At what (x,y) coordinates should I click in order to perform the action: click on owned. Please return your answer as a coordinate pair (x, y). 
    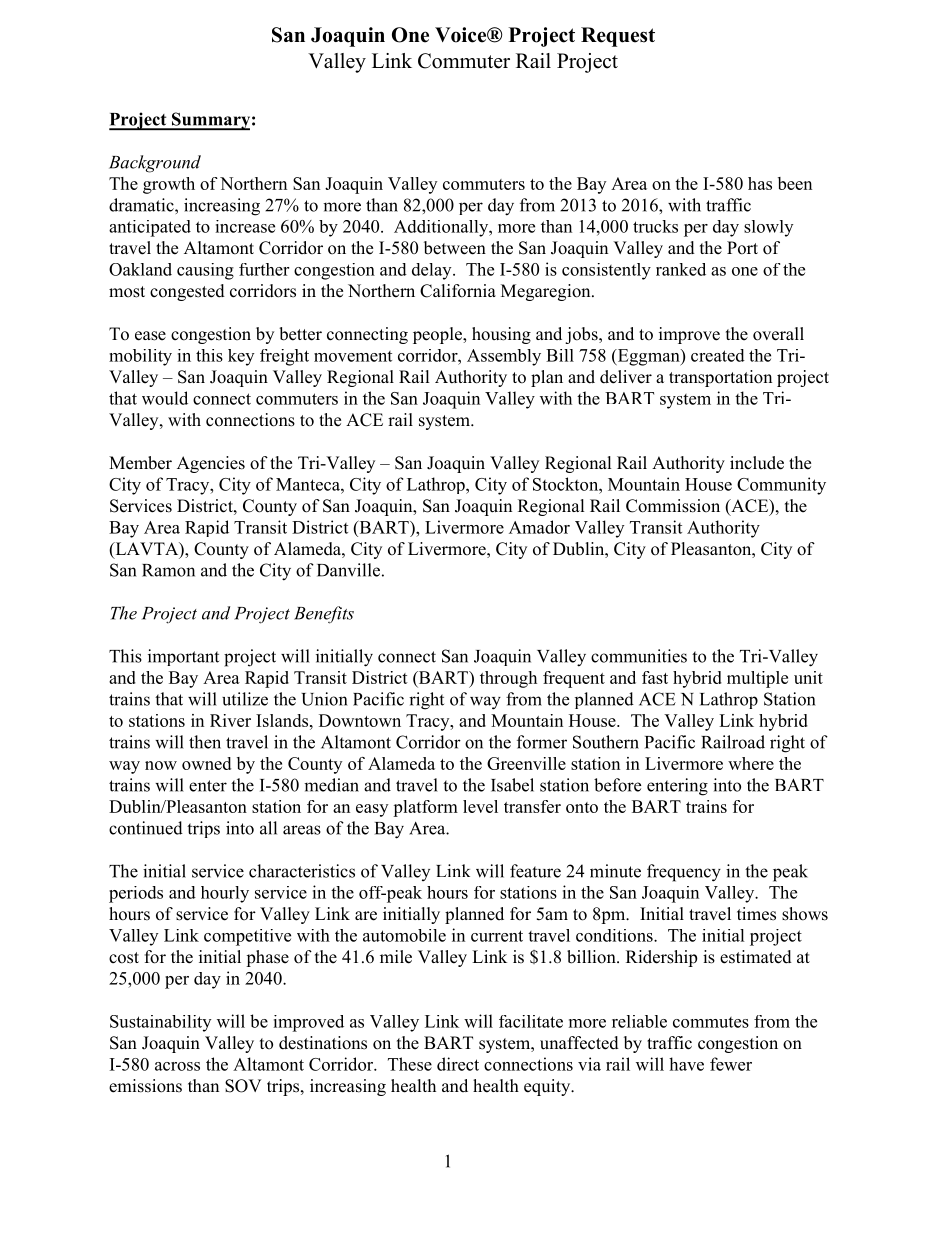
    Looking at the image, I should click on (206, 763).
